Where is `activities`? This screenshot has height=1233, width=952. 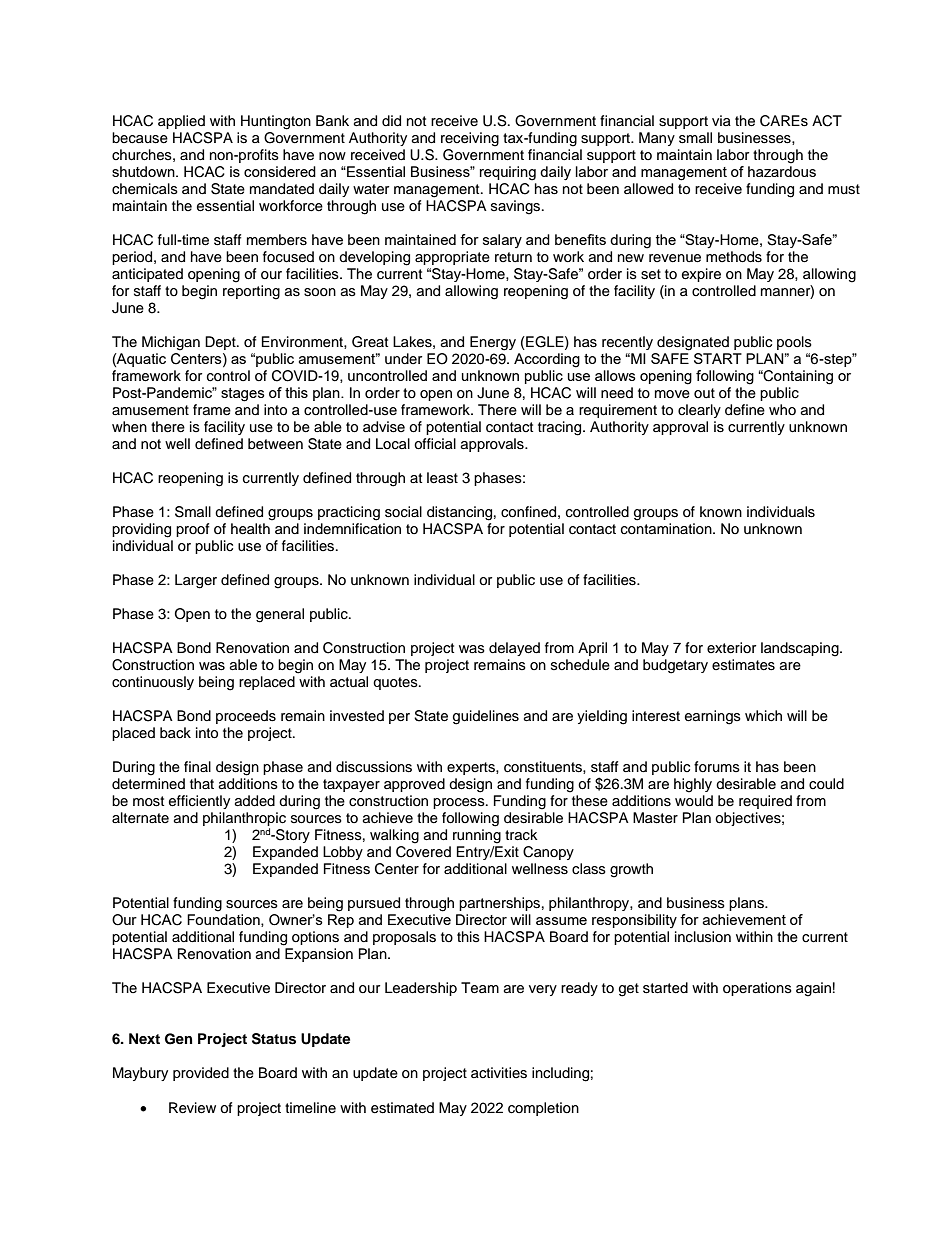 activities is located at coordinates (499, 1073).
